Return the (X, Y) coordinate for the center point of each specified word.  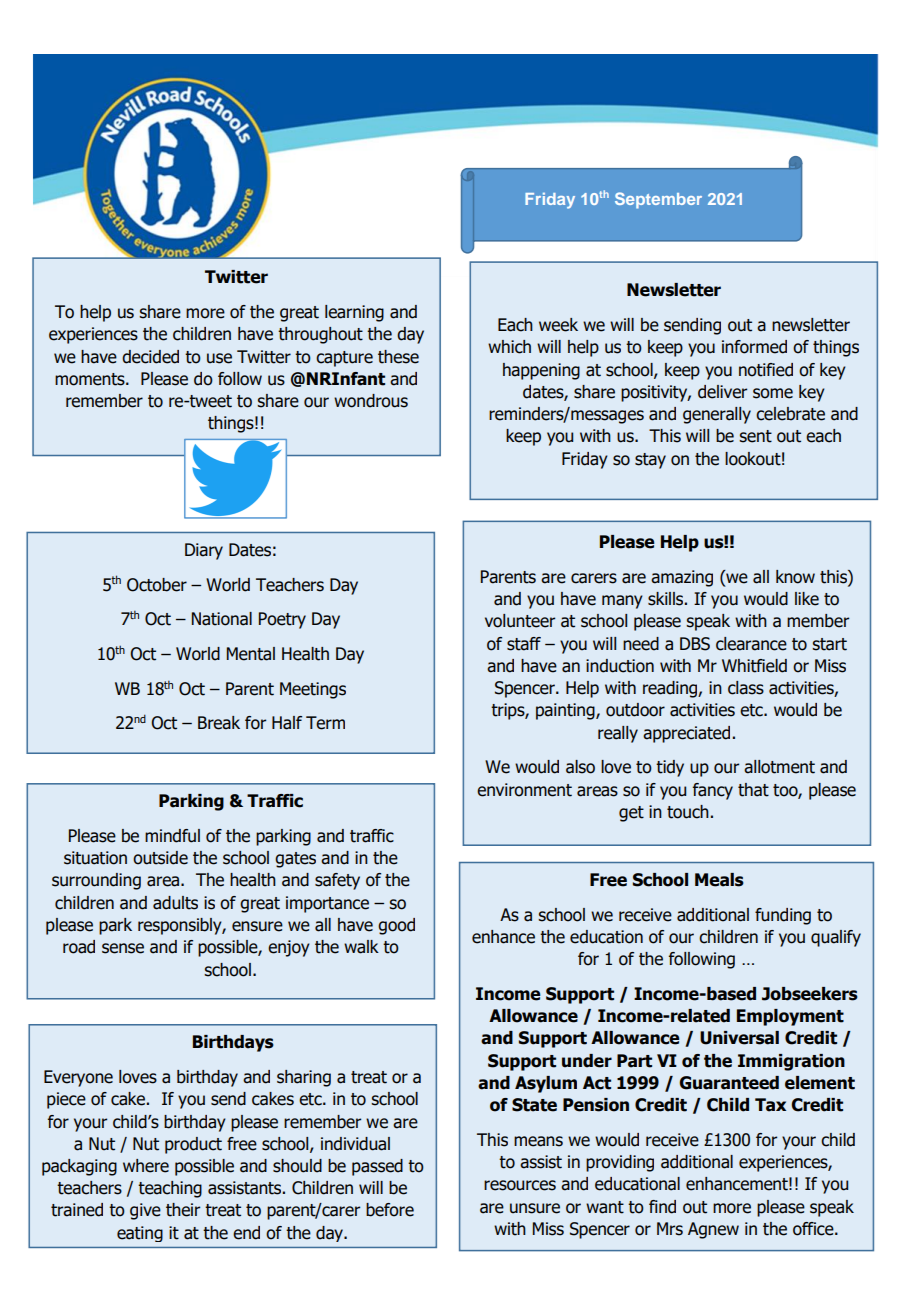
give (145, 1211)
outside (160, 858)
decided (150, 357)
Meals (719, 880)
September (658, 200)
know (795, 577)
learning (354, 313)
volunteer (520, 621)
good (396, 926)
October (157, 585)
